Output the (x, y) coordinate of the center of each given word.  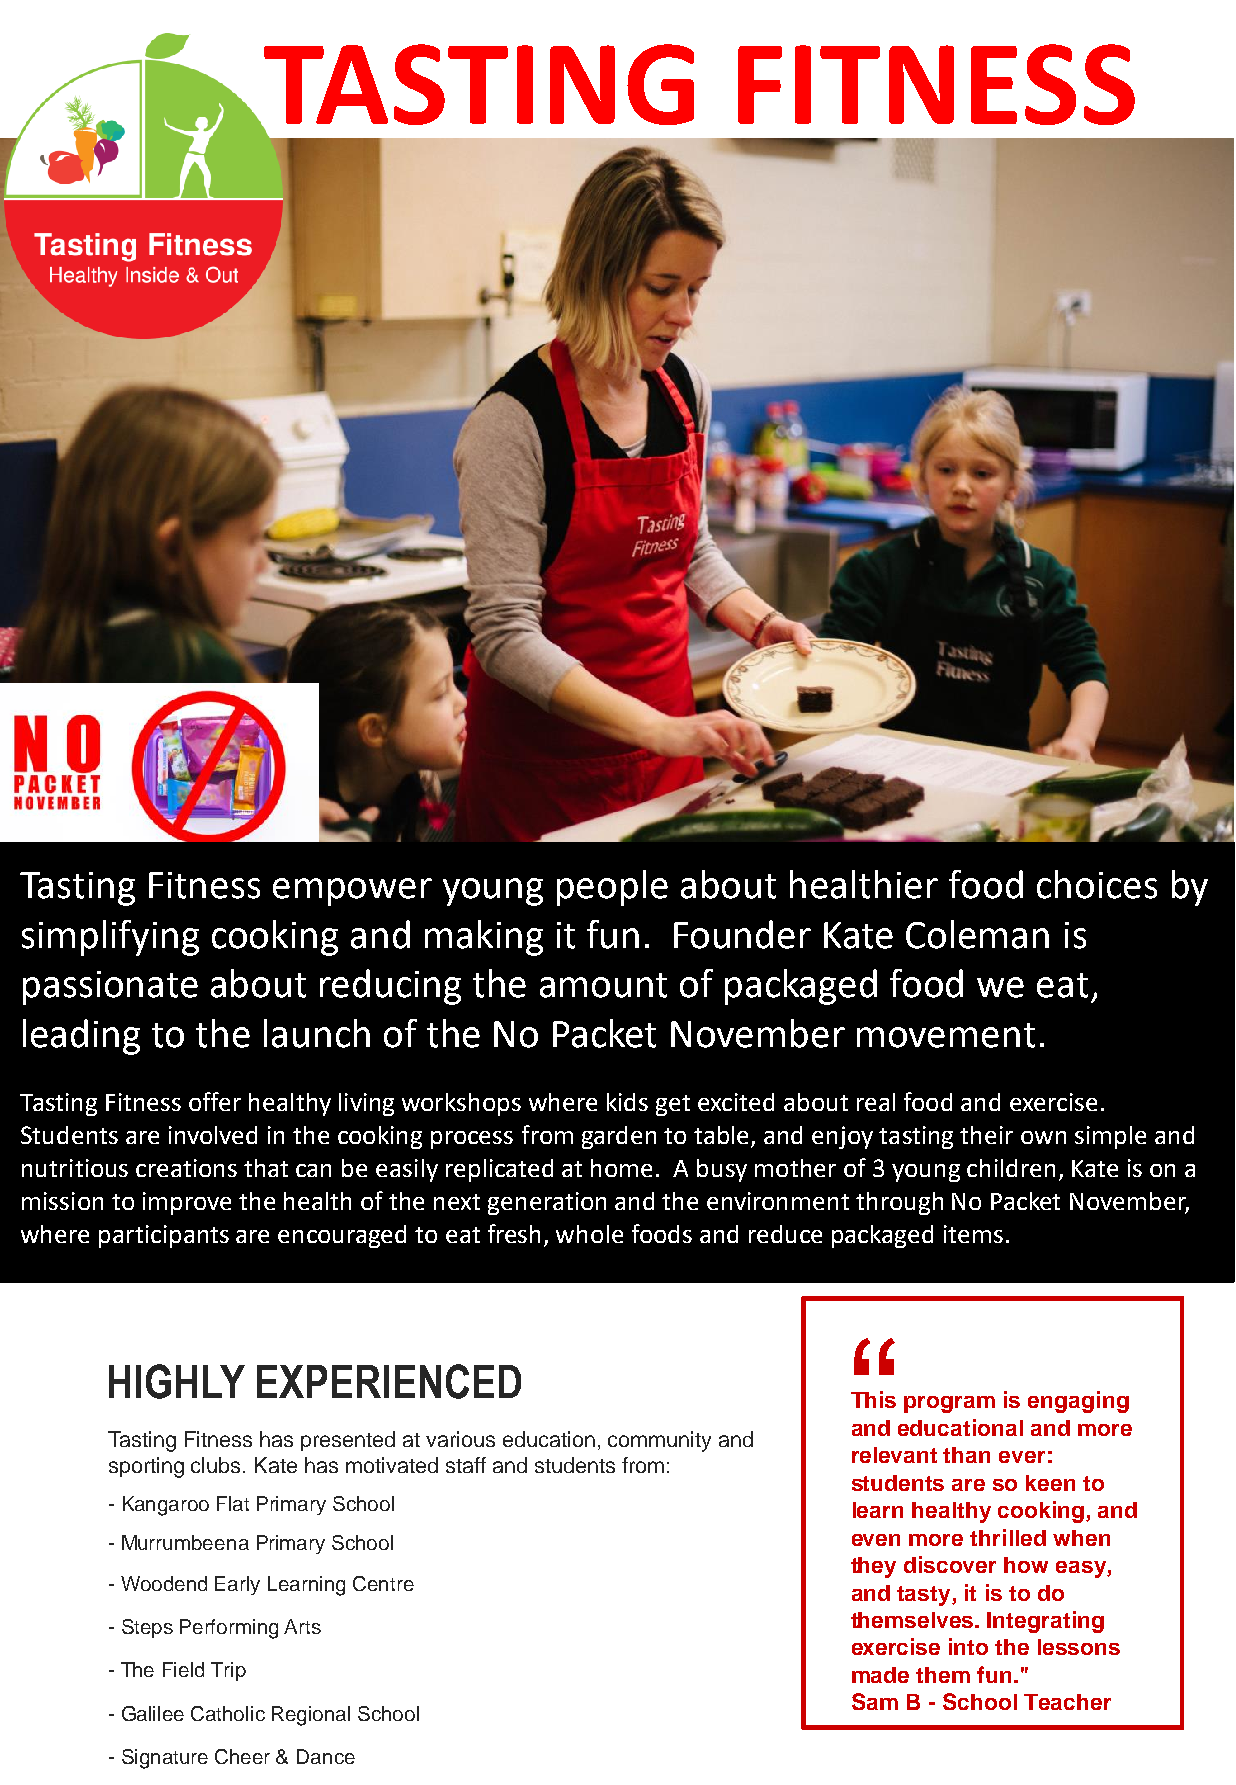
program (949, 1404)
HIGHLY (177, 1381)
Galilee (153, 1713)
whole (589, 1234)
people (612, 888)
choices (1097, 884)
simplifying (110, 938)
